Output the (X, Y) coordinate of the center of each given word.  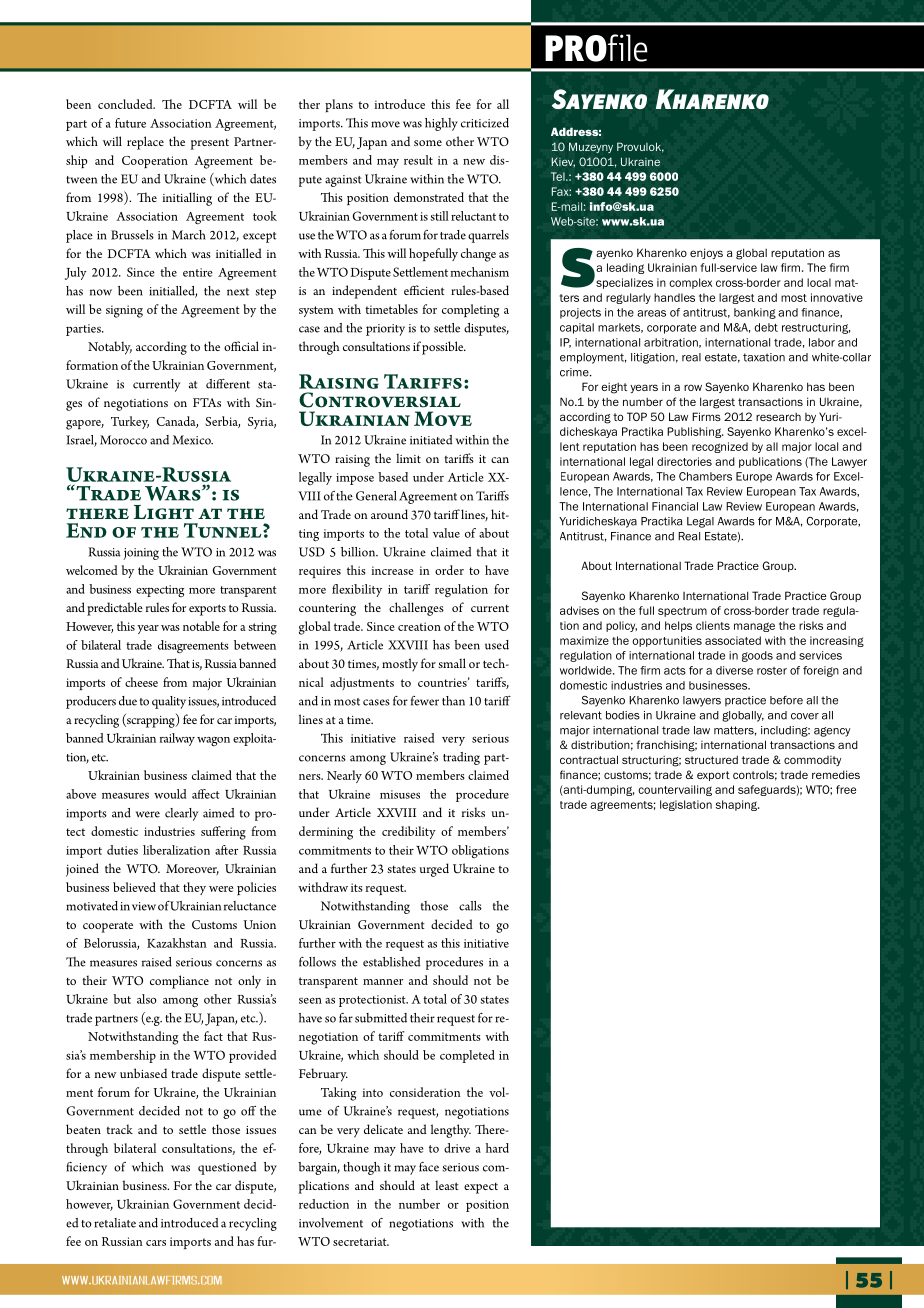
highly (441, 124)
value (446, 533)
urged (434, 870)
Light (164, 512)
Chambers (705, 476)
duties (122, 850)
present (209, 144)
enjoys (706, 253)
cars (156, 1243)
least (447, 1185)
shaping (737, 805)
